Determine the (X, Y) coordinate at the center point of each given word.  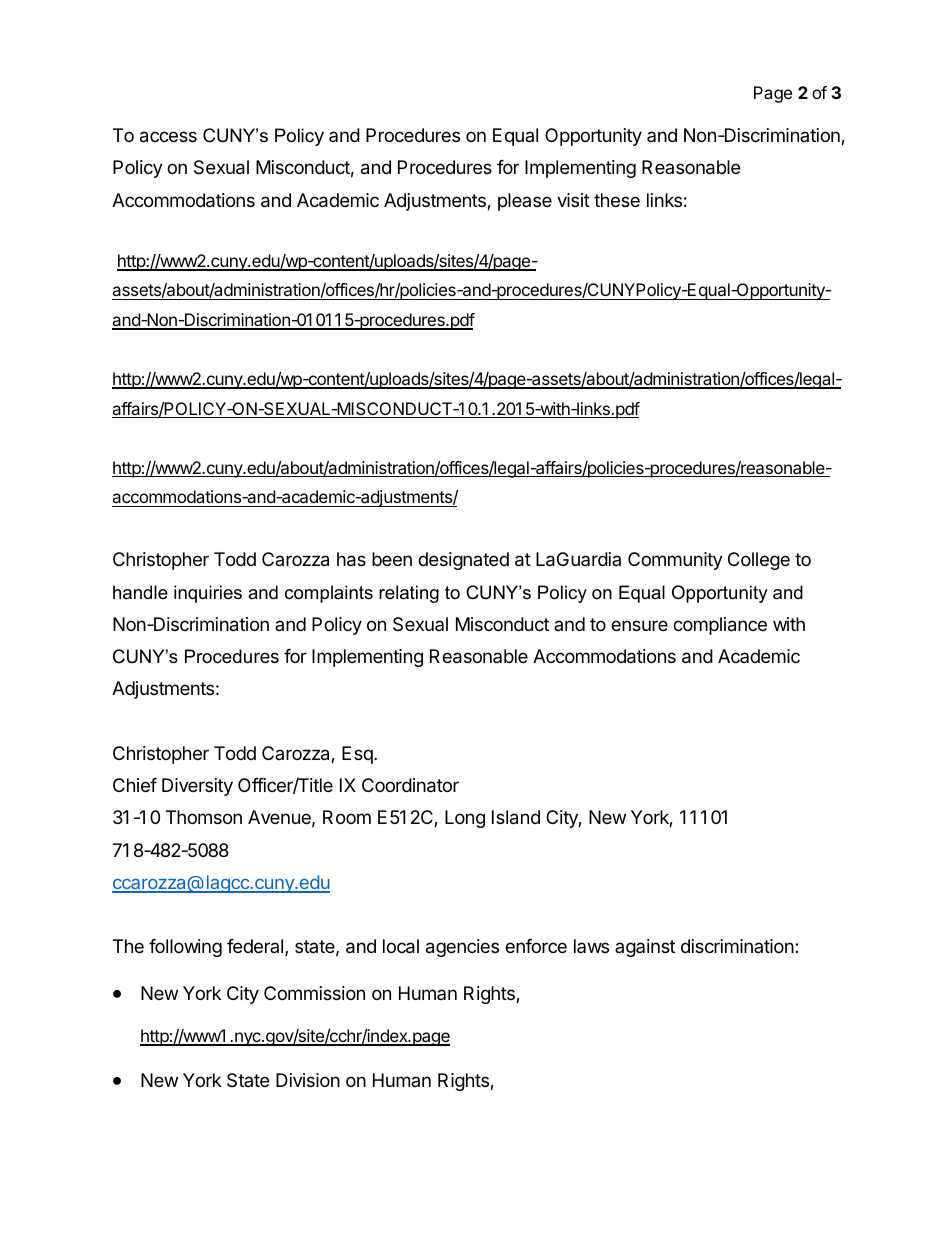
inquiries (208, 594)
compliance (720, 626)
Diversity (197, 787)
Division (308, 1080)
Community (675, 561)
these (617, 200)
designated (463, 561)
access (168, 137)
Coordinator (410, 785)
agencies (462, 948)
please (525, 202)
